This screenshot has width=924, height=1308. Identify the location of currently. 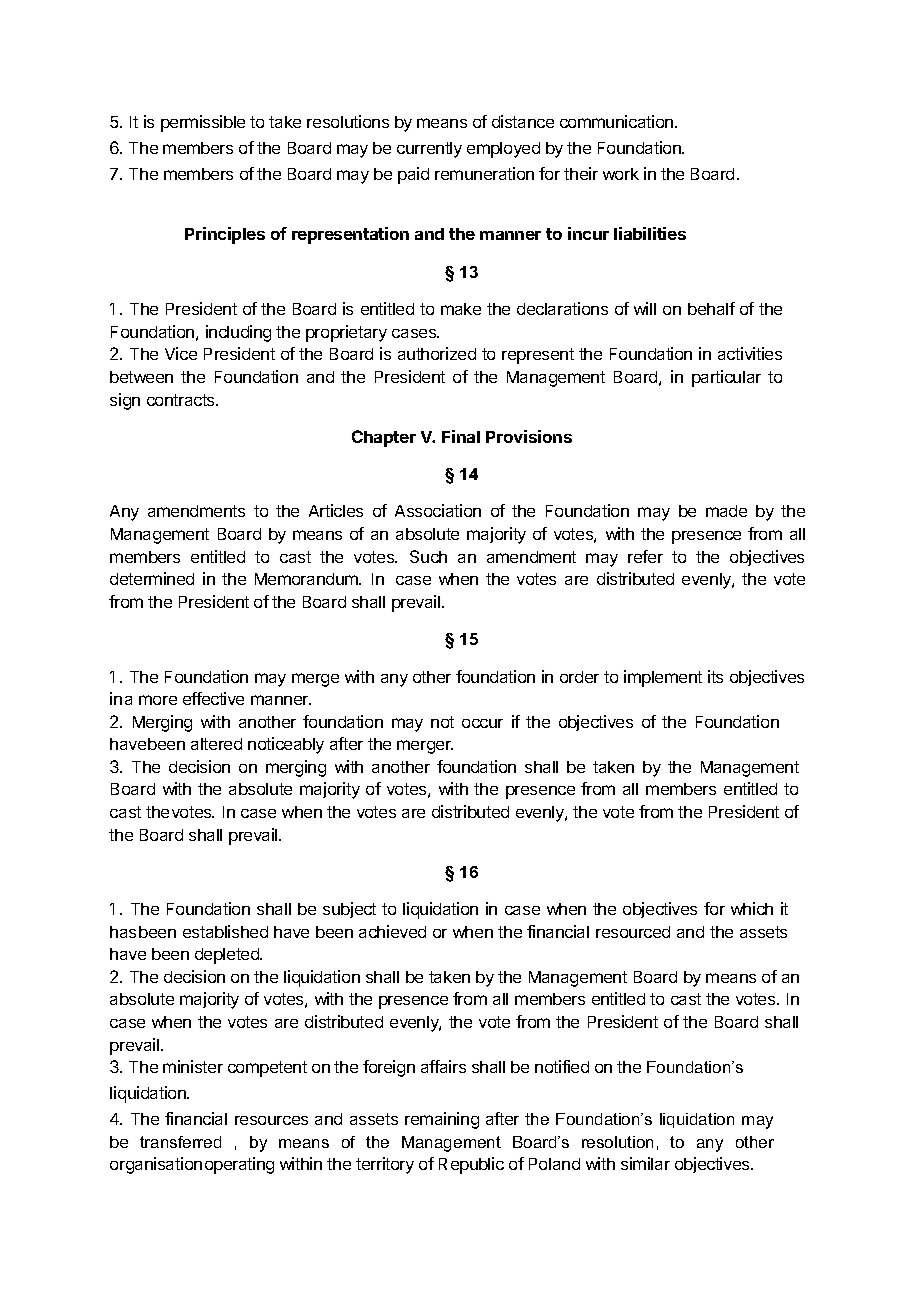
(429, 150).
